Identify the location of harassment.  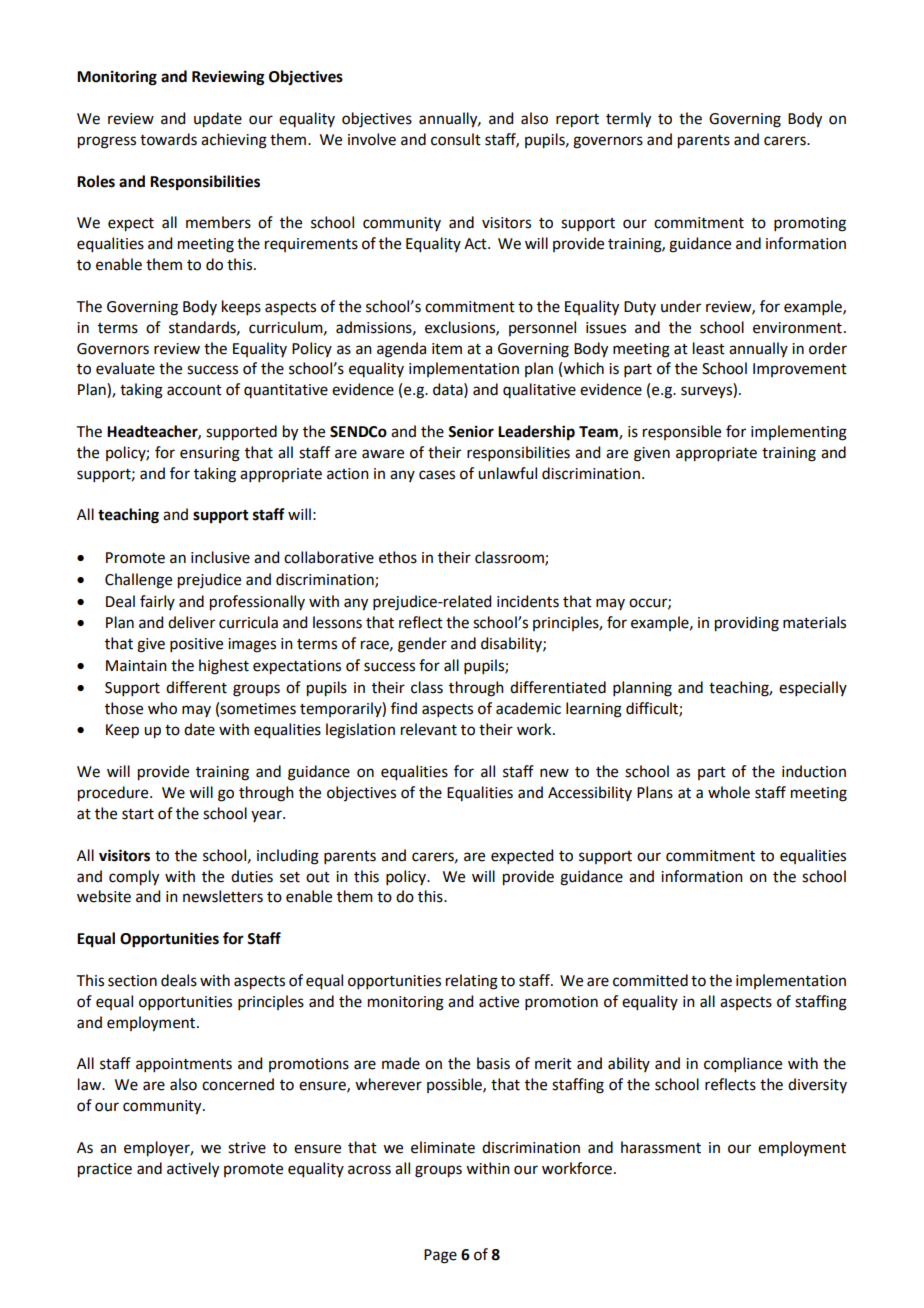
(661, 1147).
